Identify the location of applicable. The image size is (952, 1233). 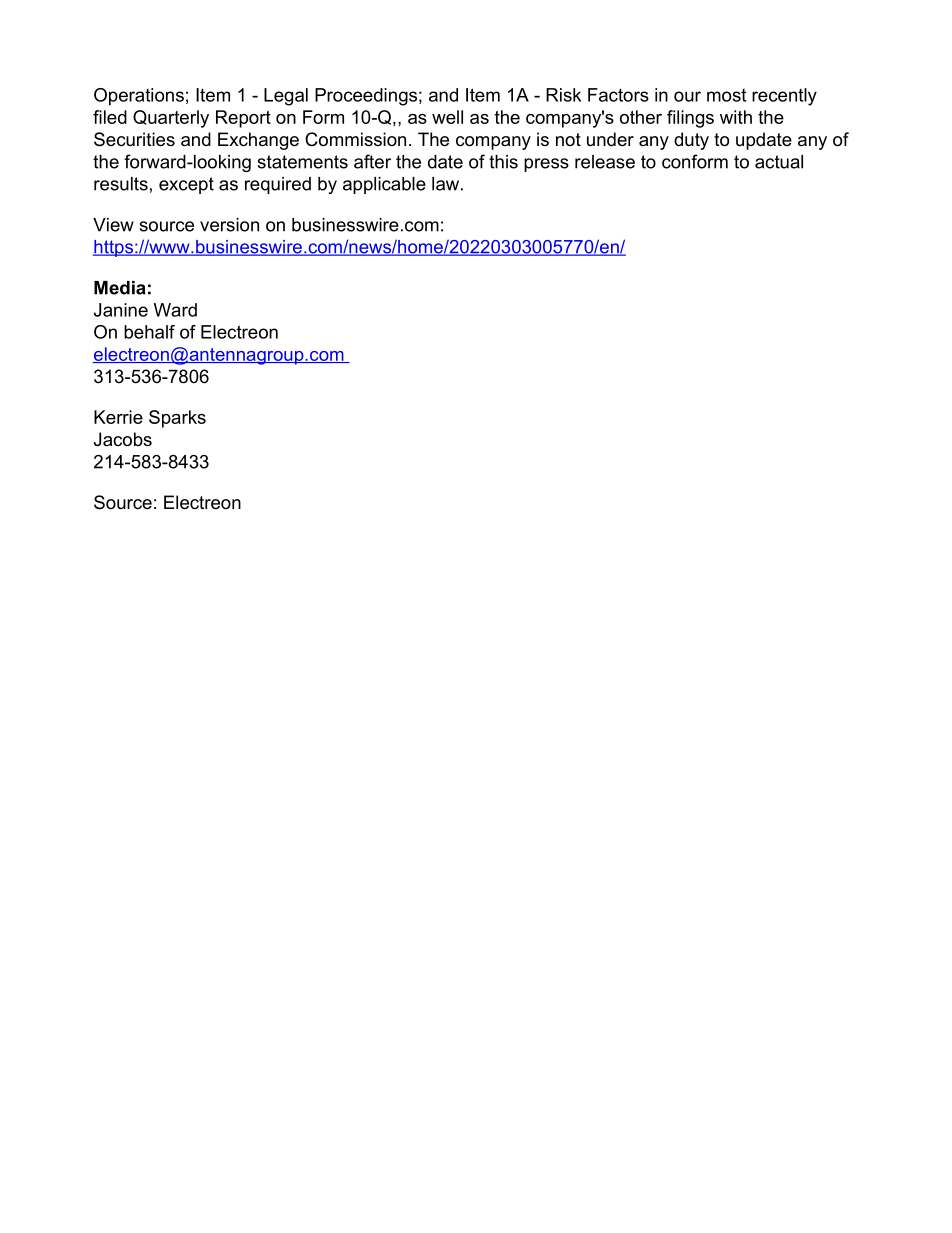
(384, 185).
